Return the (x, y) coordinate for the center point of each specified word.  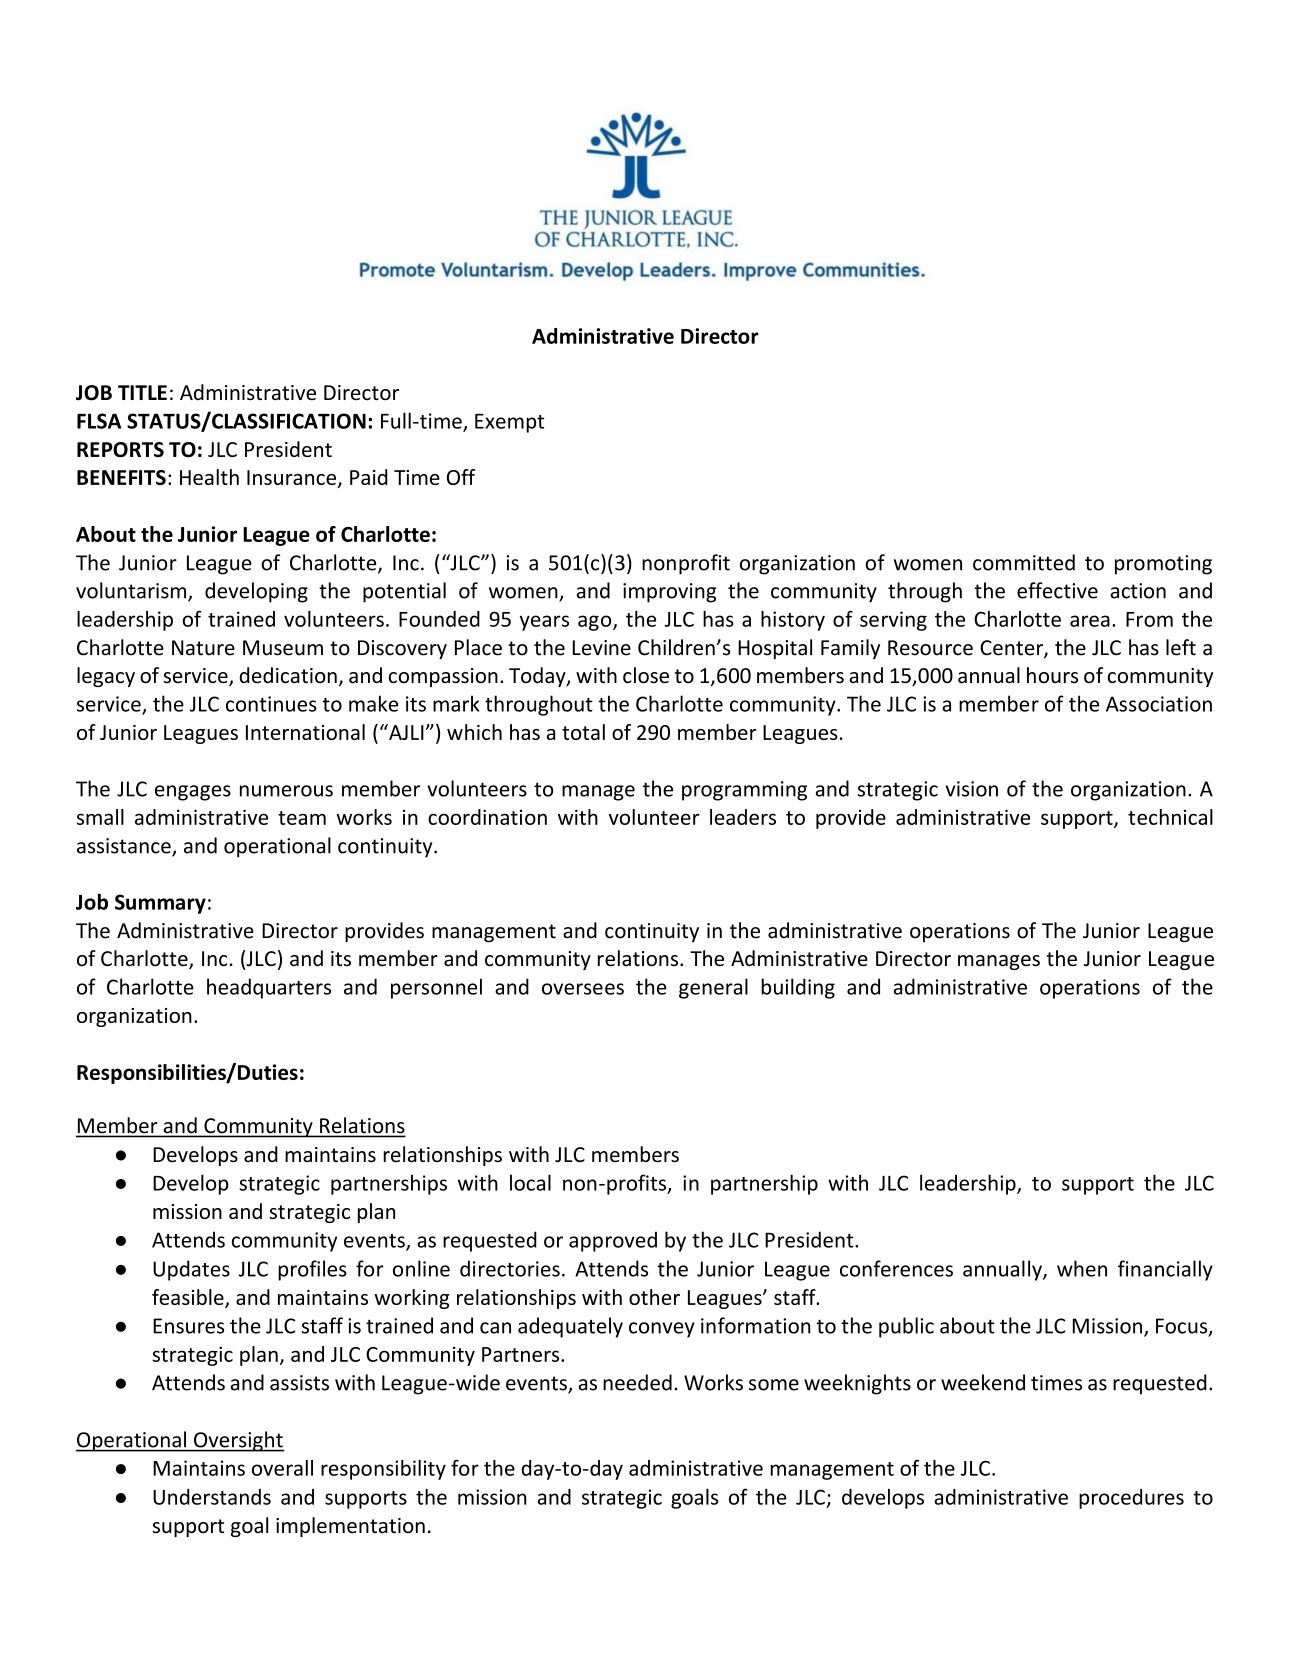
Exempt (509, 423)
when (1082, 1268)
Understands (212, 1497)
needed (637, 1382)
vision (972, 789)
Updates (191, 1270)
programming (744, 791)
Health (209, 477)
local (530, 1182)
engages (193, 793)
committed (1024, 562)
